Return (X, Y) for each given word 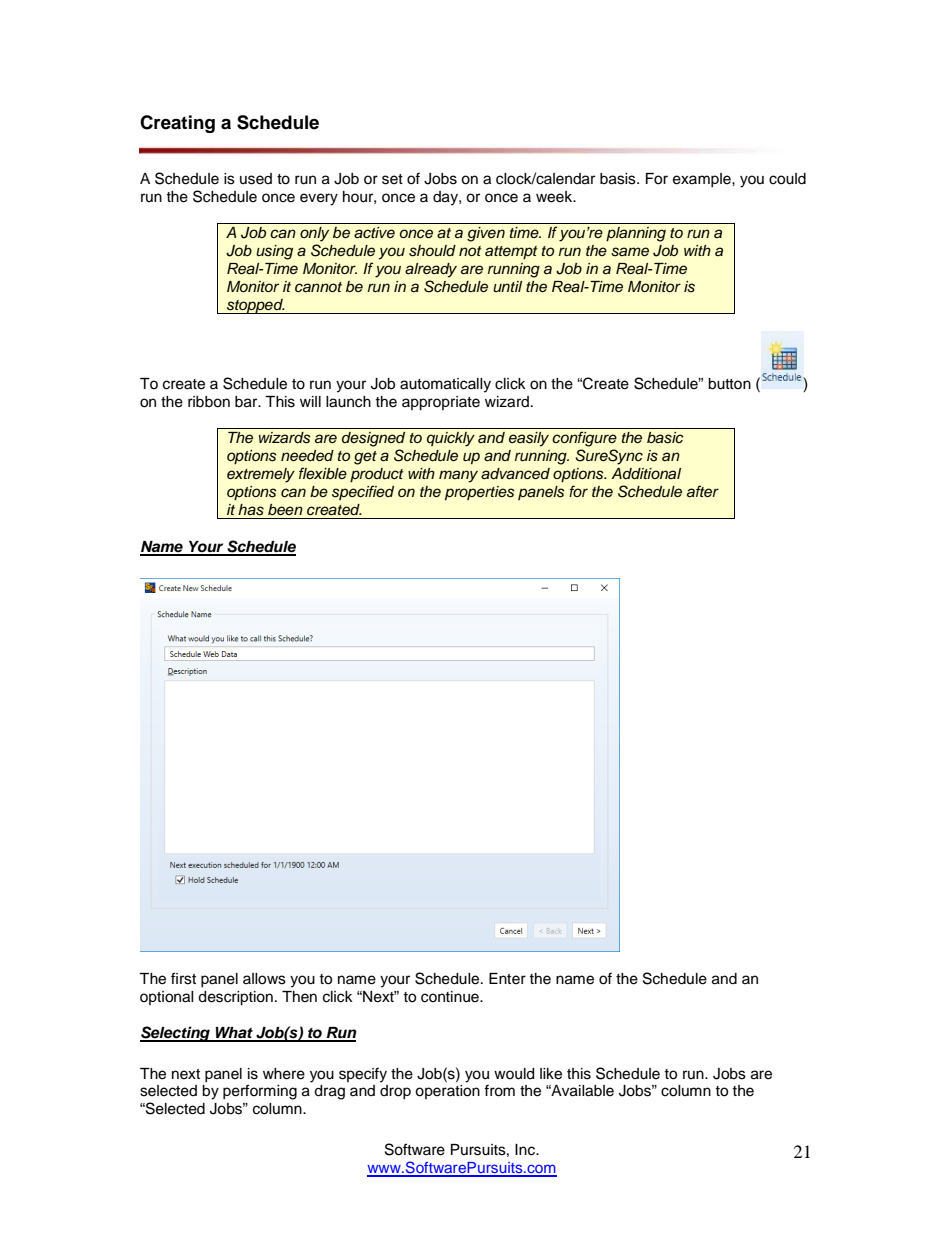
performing (260, 1092)
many (458, 476)
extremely (261, 475)
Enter (507, 979)
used (256, 179)
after (703, 491)
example (703, 180)
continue (451, 997)
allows (264, 979)
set (392, 179)
